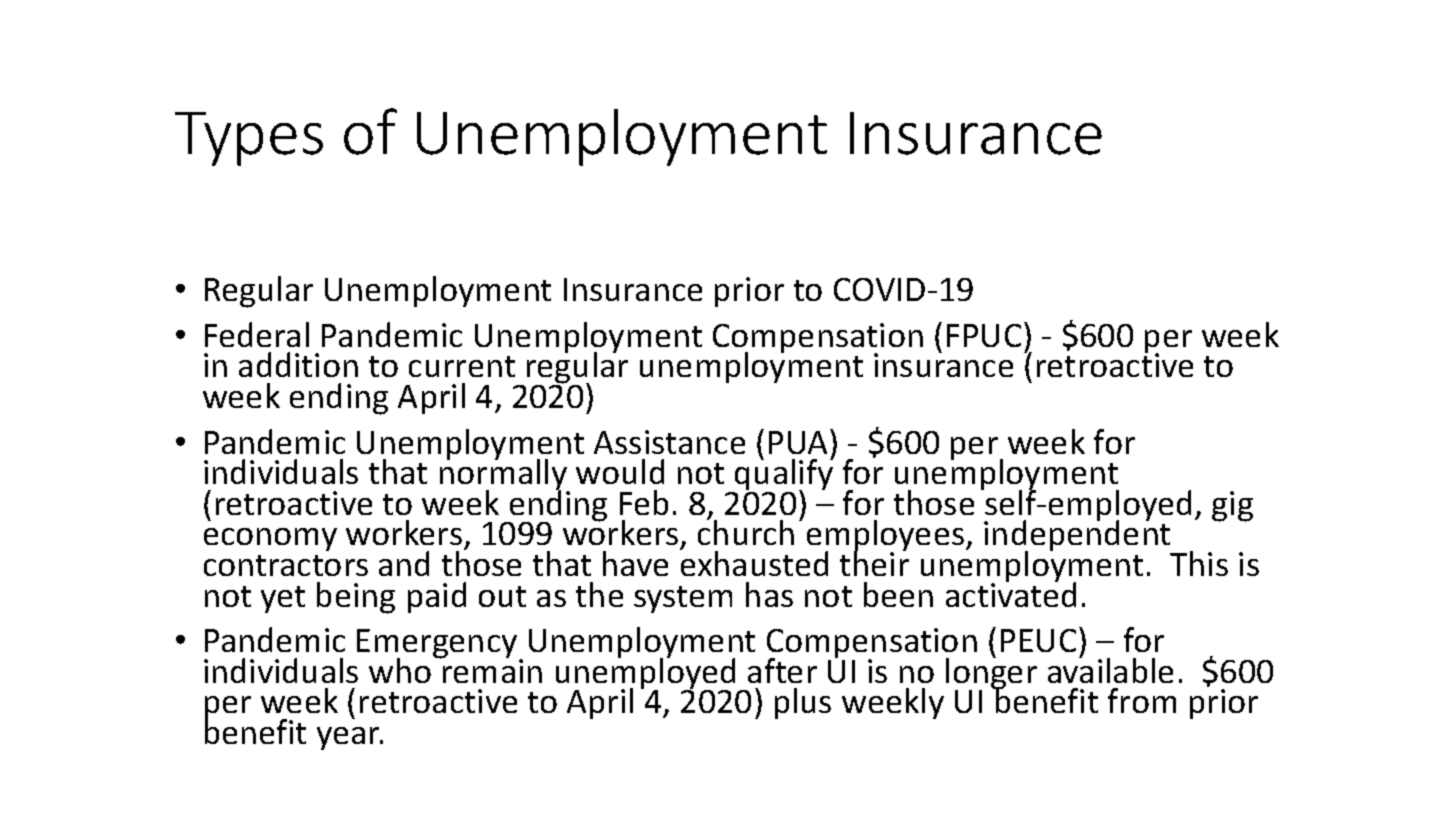 This image has height=819, width=1456. I want to click on being, so click(356, 598).
